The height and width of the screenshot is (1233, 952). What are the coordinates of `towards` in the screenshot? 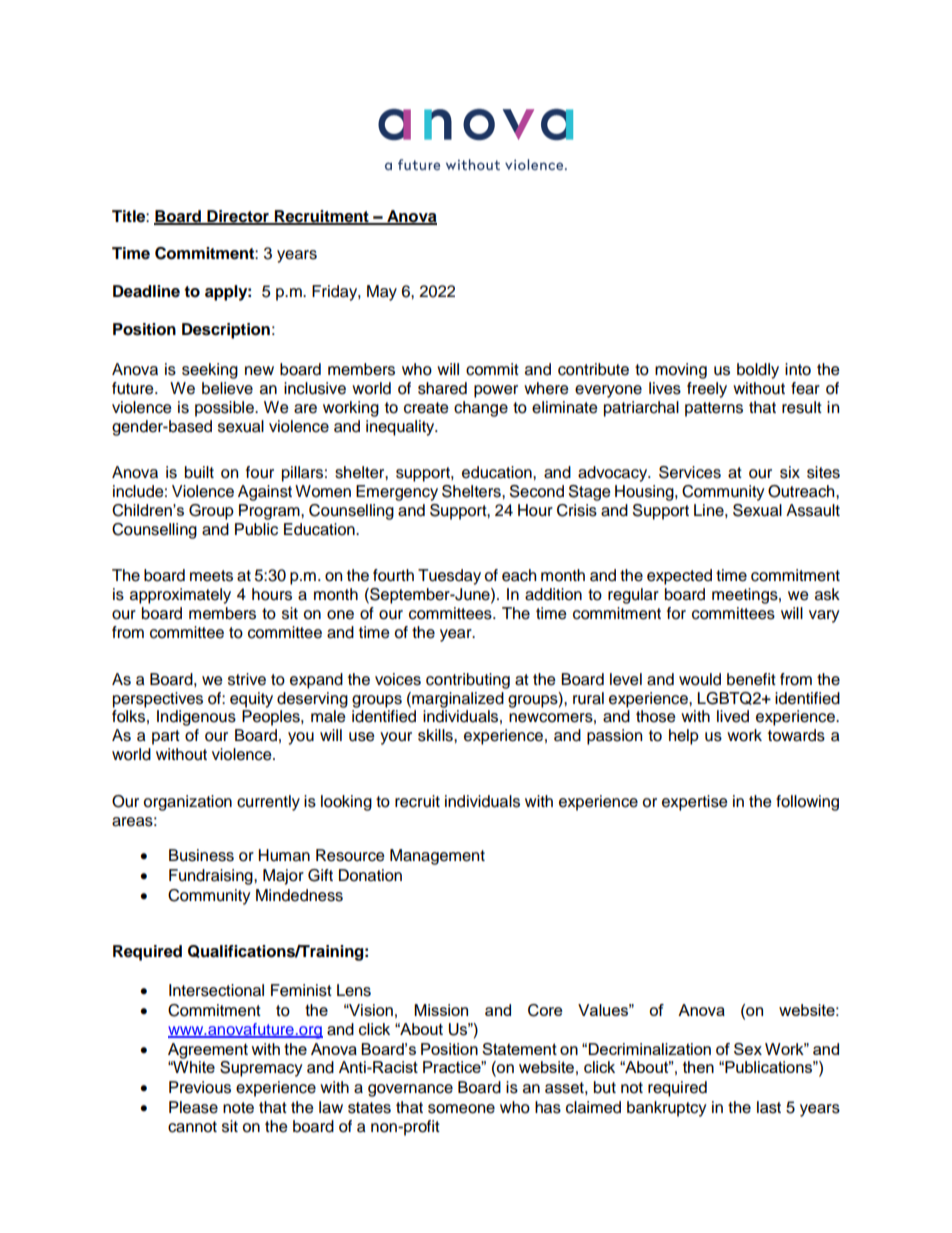 It's located at (796, 735).
